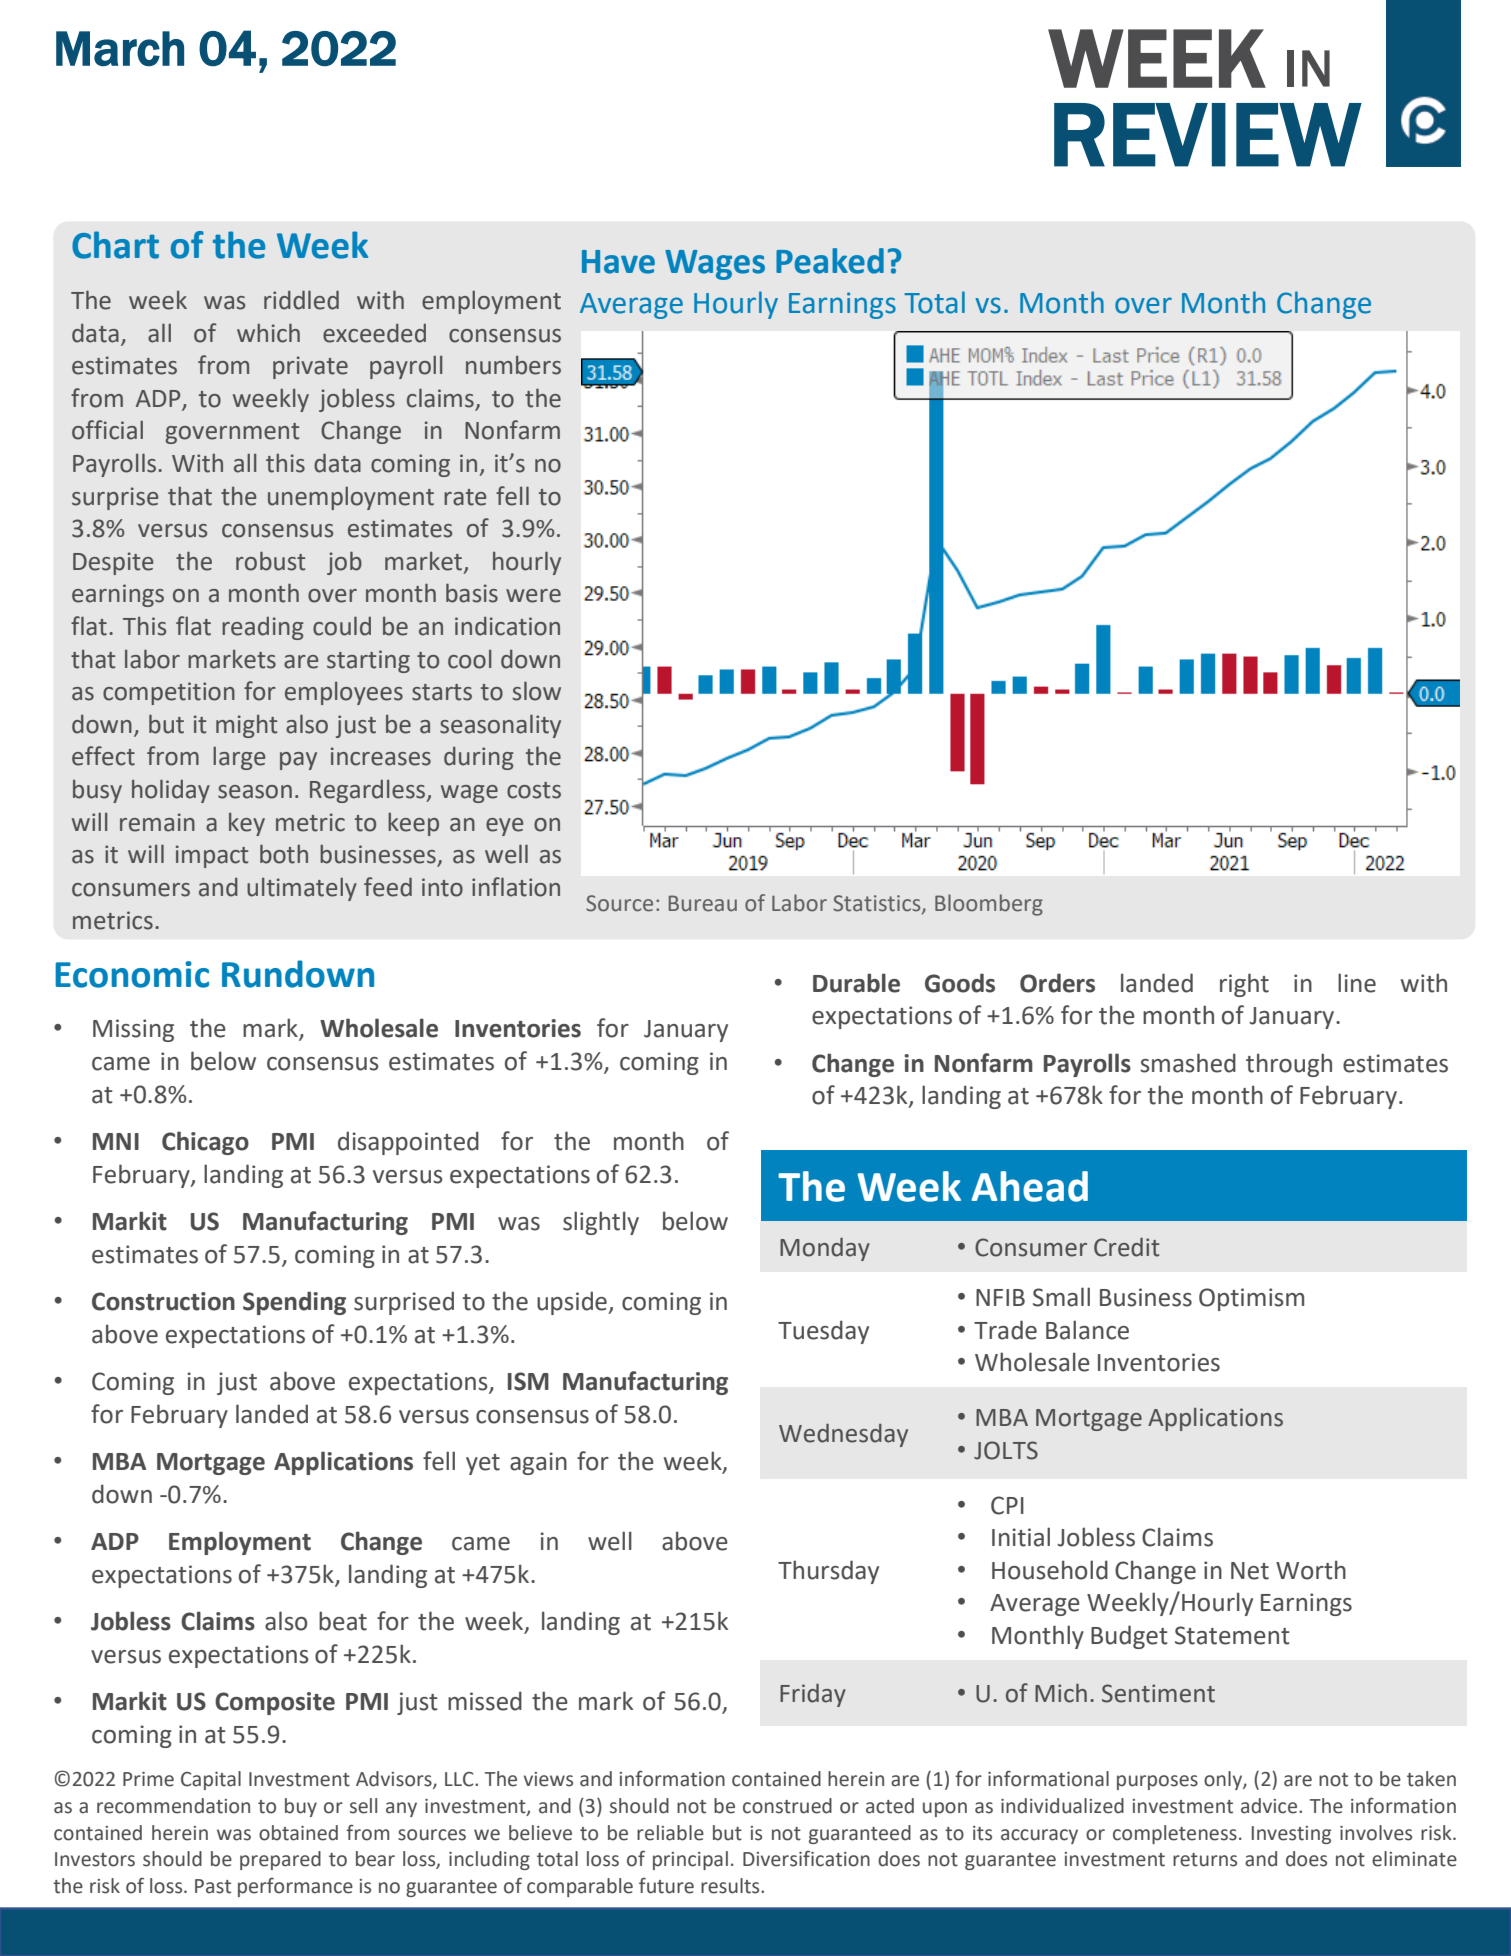 This image has height=1956, width=1511. Describe the element at coordinates (294, 1303) in the image. I see `Spending` at that location.
